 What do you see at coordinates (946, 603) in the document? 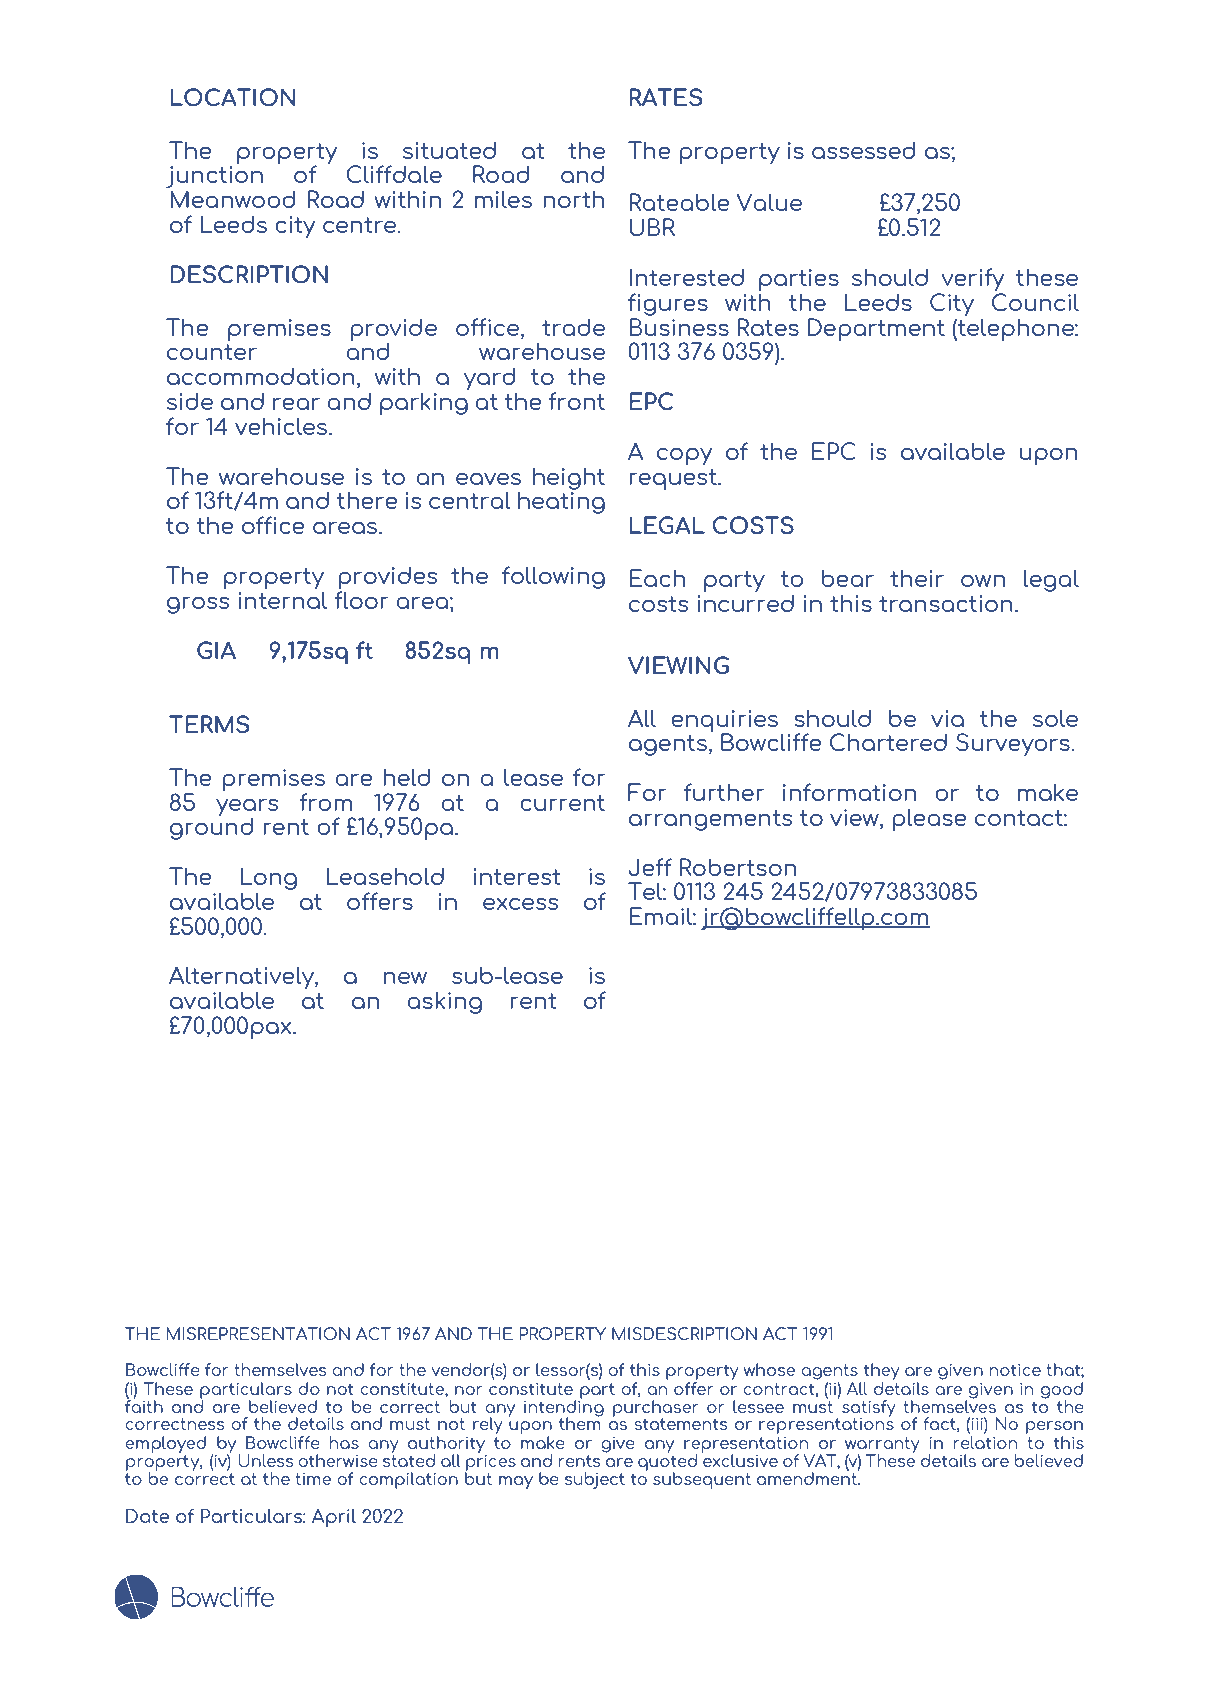
I see `transaction` at bounding box center [946, 603].
